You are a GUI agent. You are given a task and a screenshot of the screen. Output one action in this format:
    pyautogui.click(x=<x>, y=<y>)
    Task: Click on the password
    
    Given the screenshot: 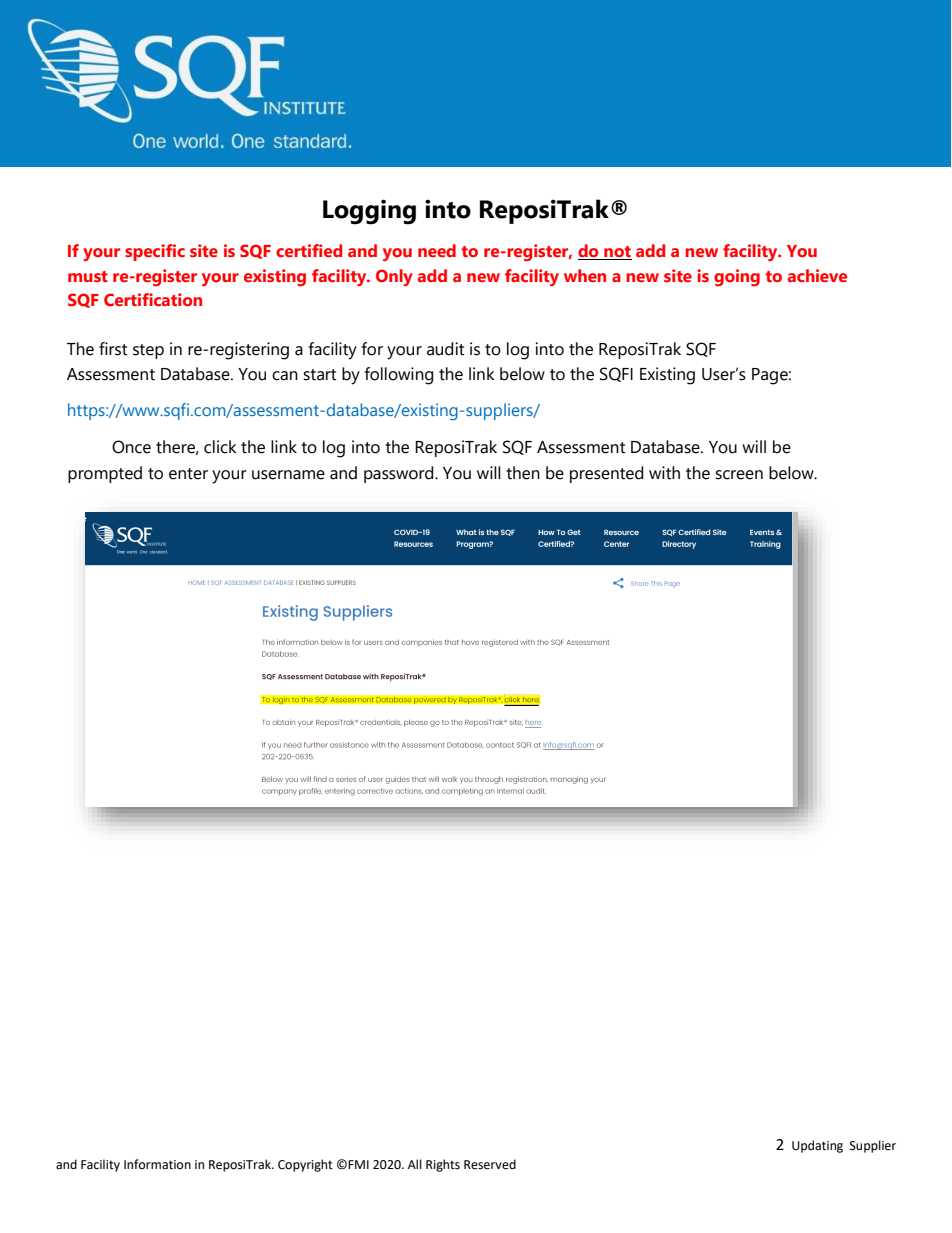 What is the action you would take?
    pyautogui.click(x=400, y=474)
